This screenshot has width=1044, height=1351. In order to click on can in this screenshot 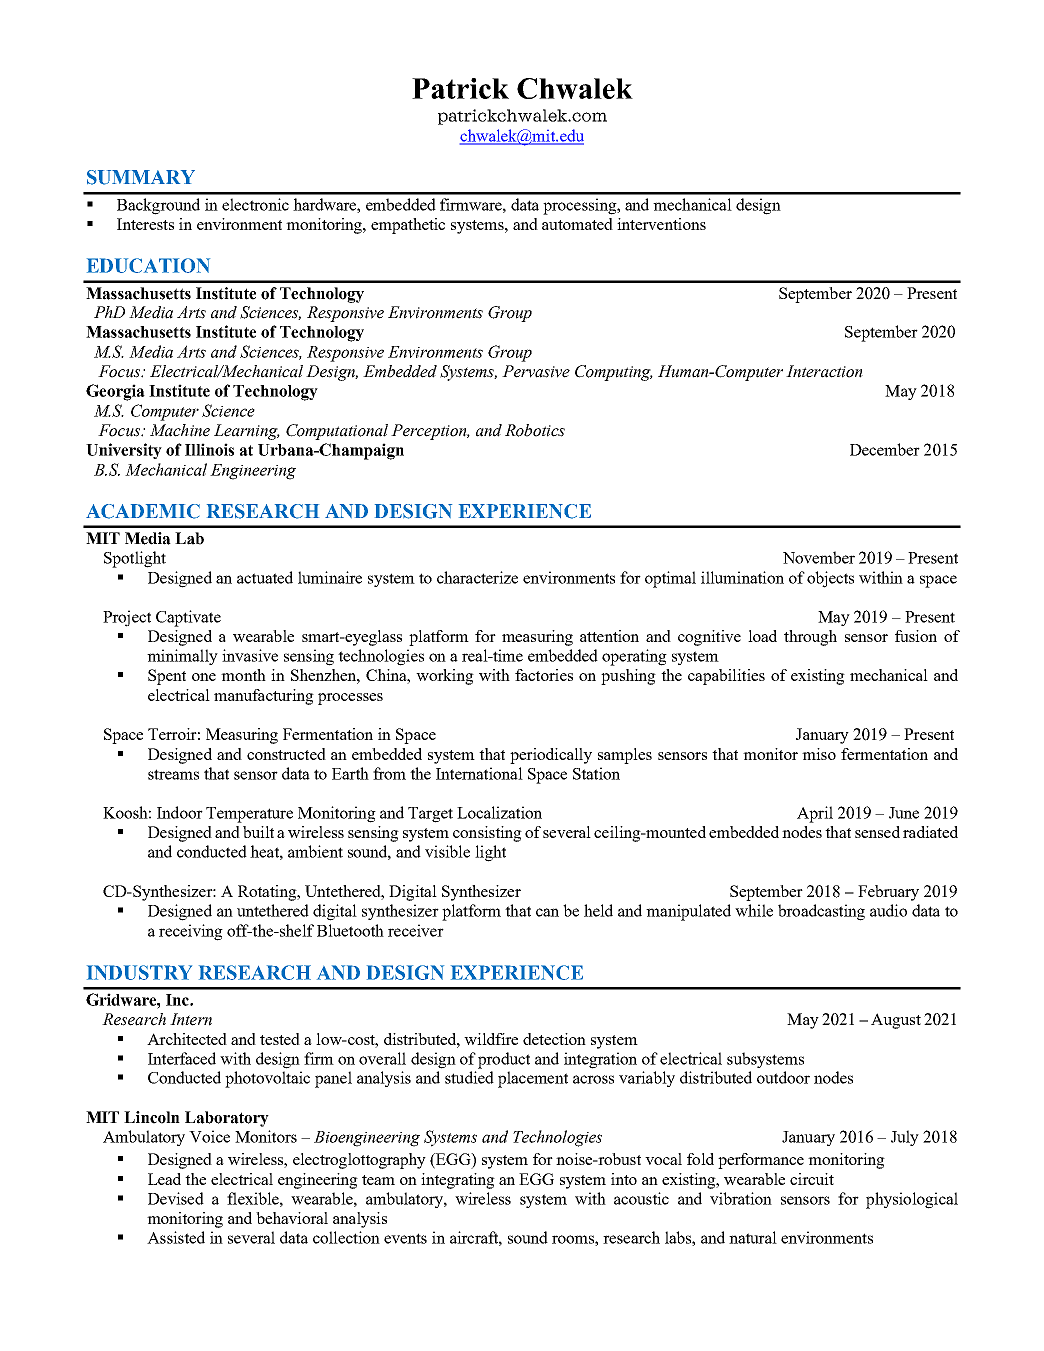, I will do `click(547, 912)`.
